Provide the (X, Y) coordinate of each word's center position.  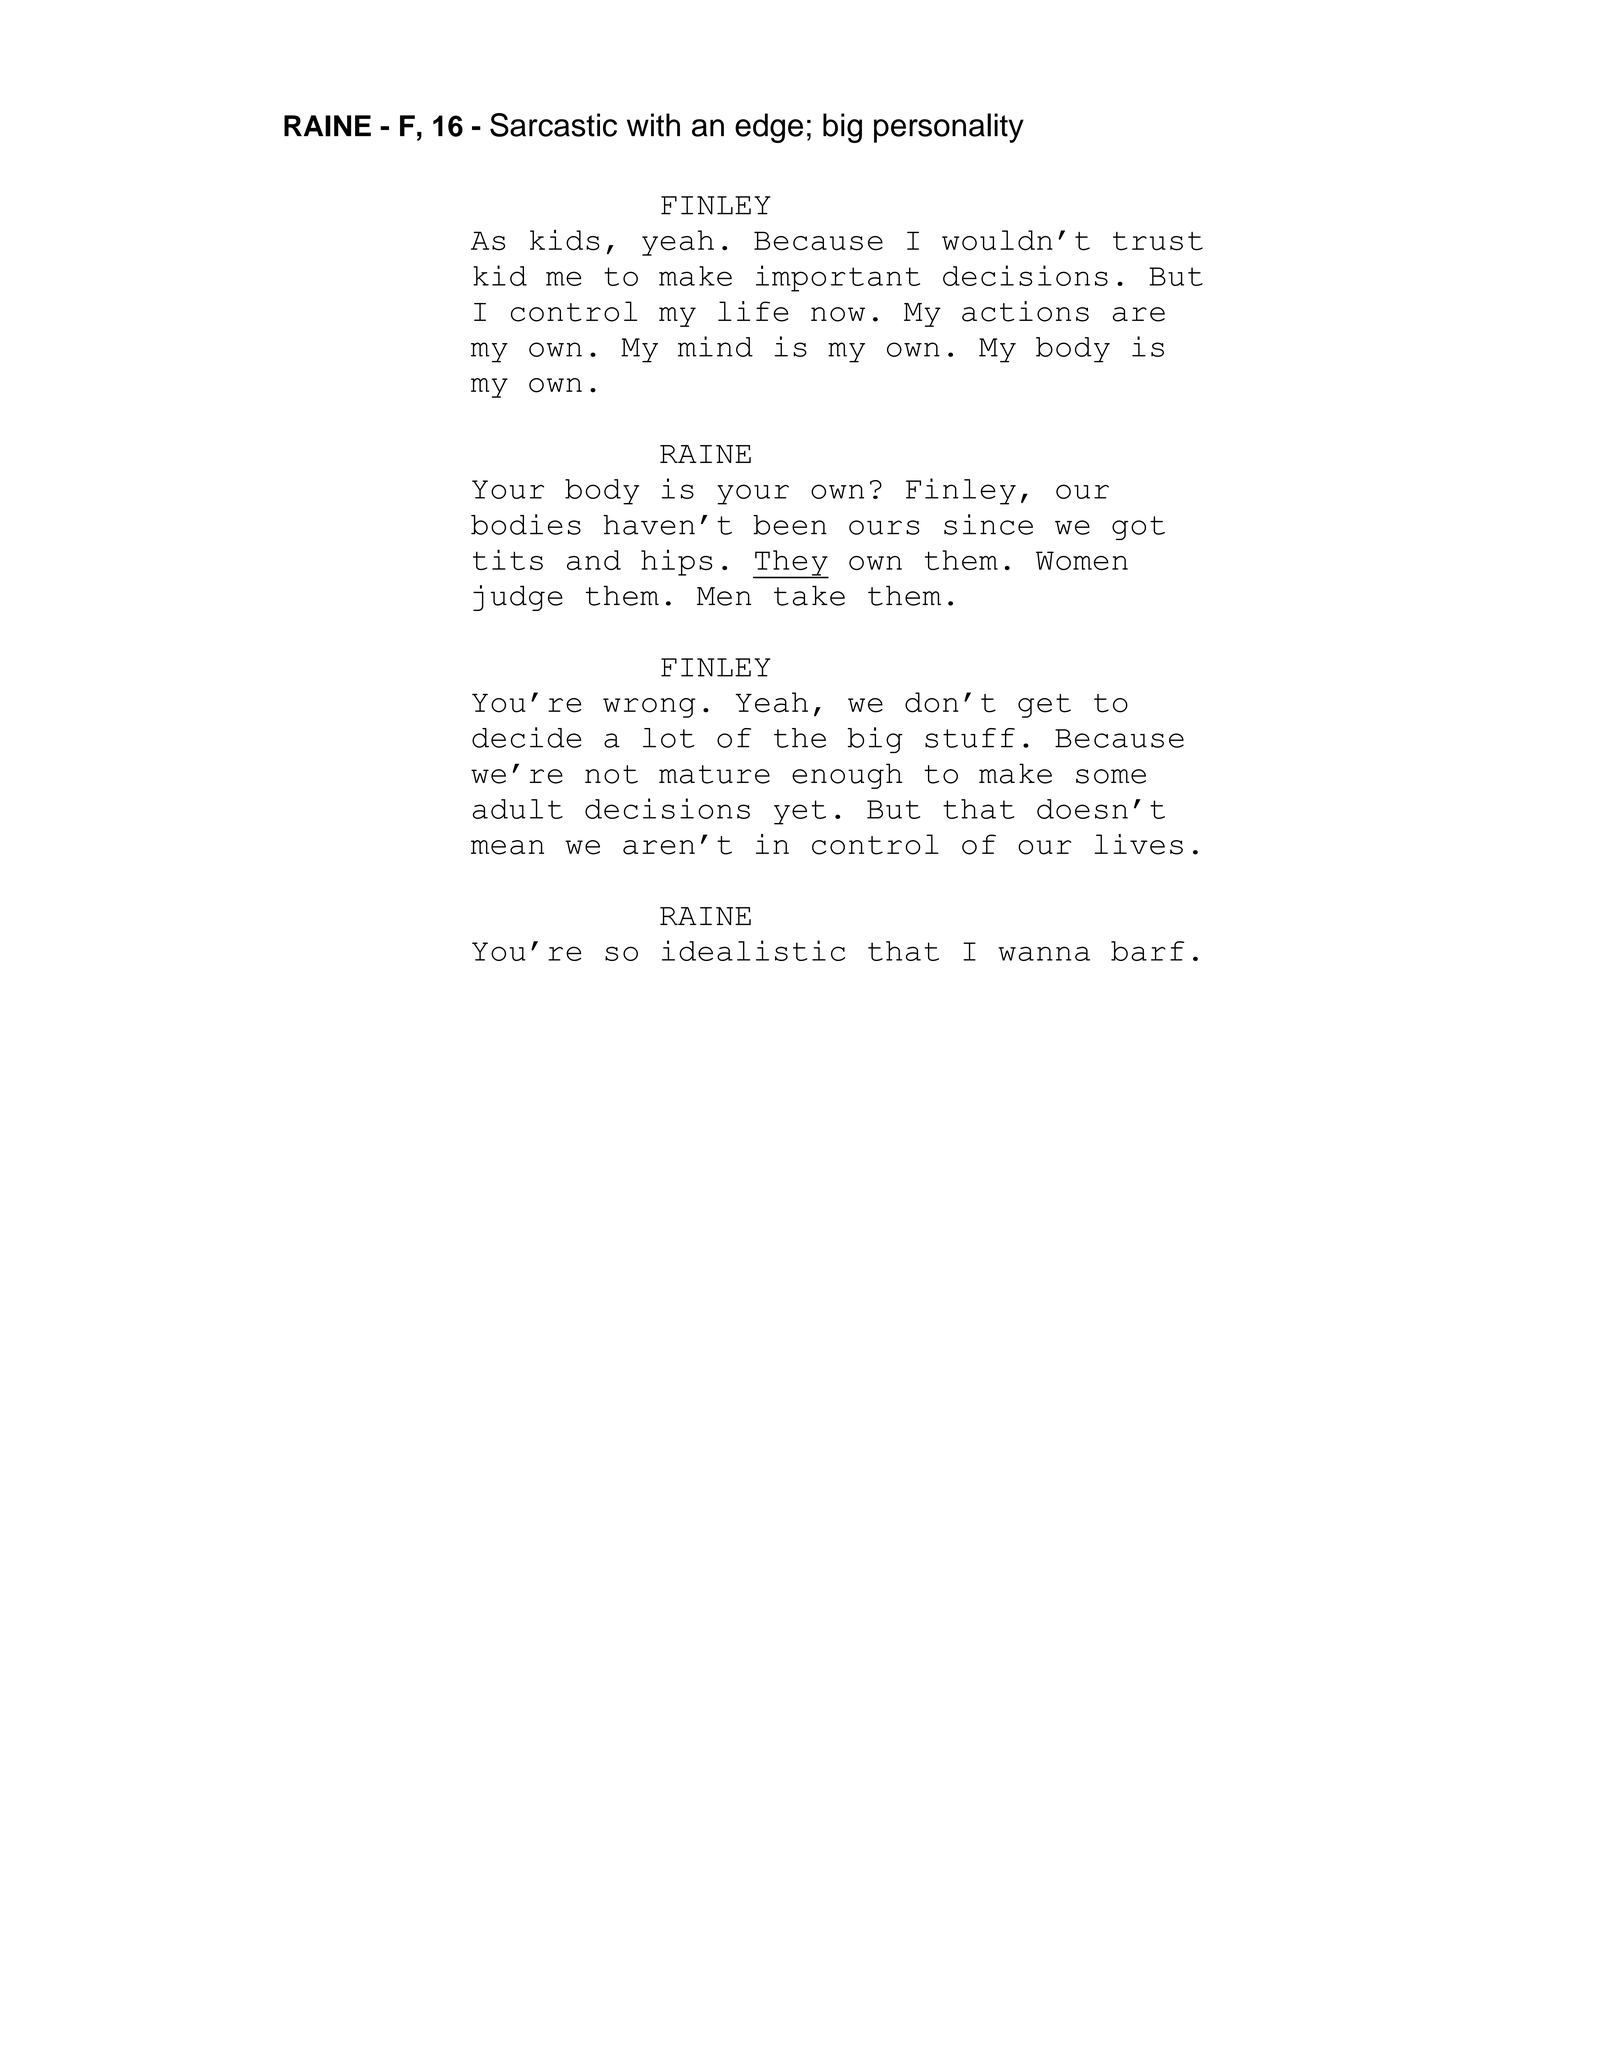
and (594, 560)
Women (1082, 560)
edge (769, 128)
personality (949, 128)
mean (507, 847)
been (790, 525)
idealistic (753, 950)
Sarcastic (553, 125)
